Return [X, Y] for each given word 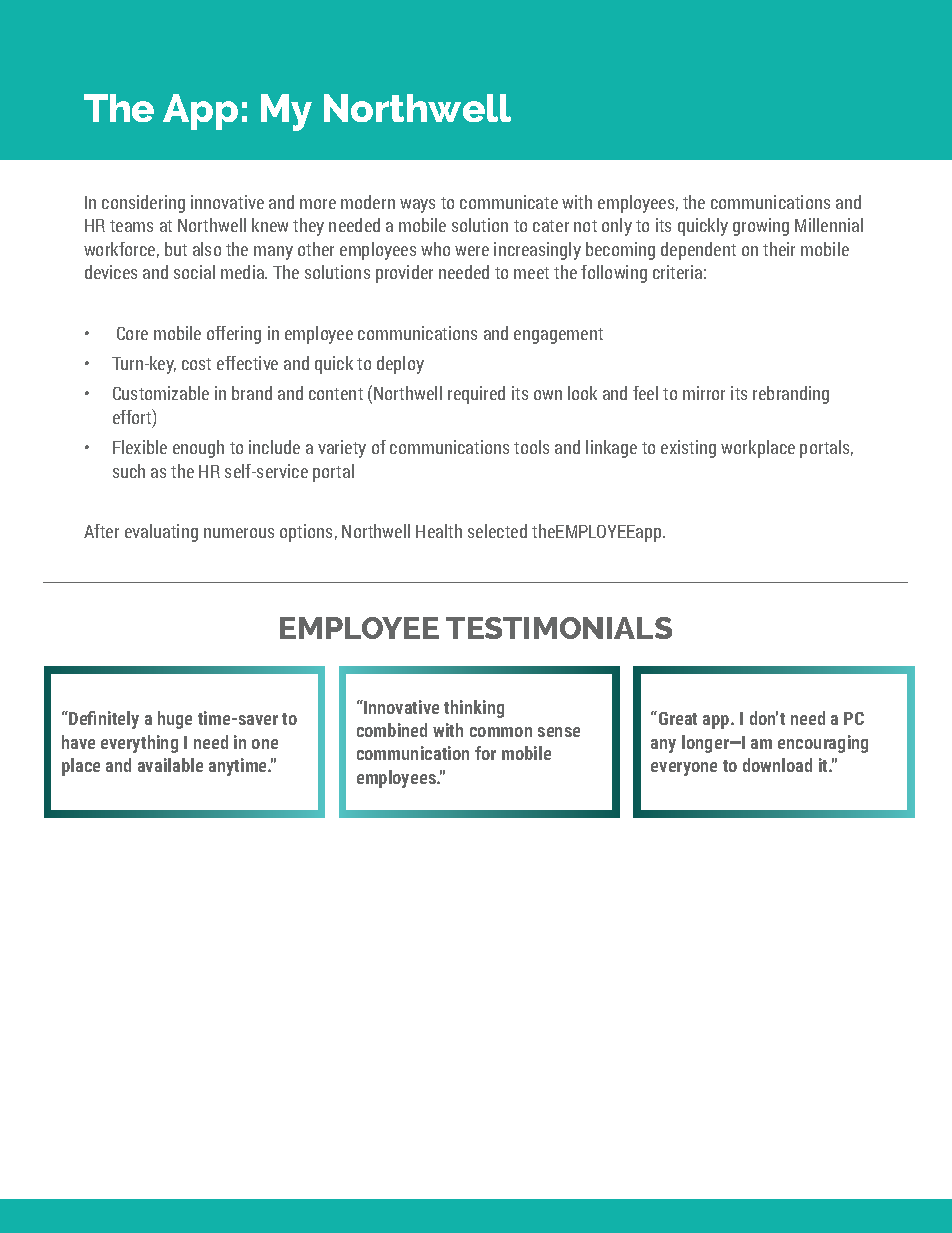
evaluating [161, 533]
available [170, 765]
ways [417, 206]
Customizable [161, 393]
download [777, 765]
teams [131, 226]
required [476, 395]
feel [645, 393]
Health [439, 531]
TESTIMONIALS [559, 628]
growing [761, 227]
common [501, 732]
